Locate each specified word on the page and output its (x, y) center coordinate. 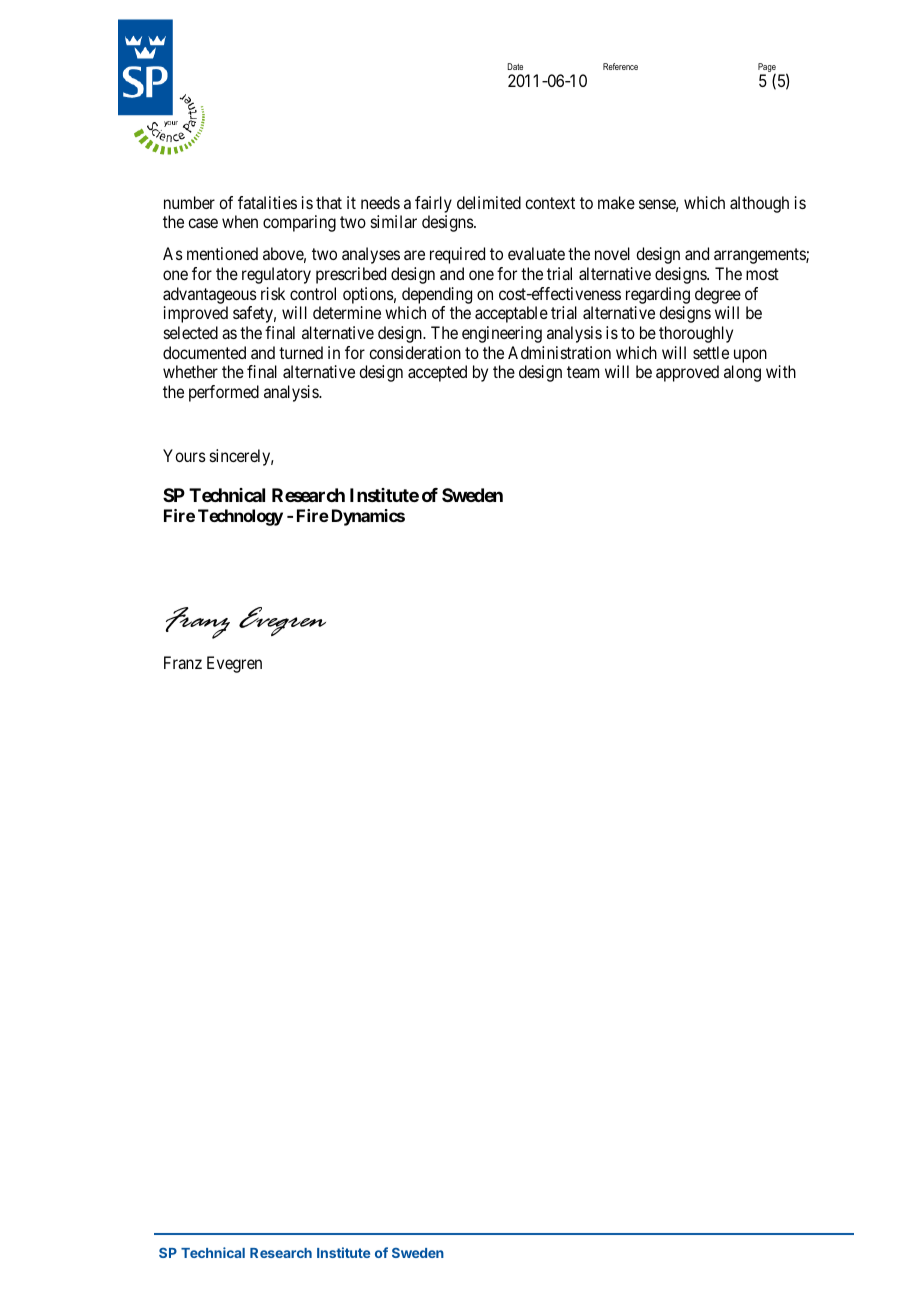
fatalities (267, 202)
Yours (184, 455)
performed (224, 393)
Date (515, 66)
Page (767, 69)
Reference (620, 66)
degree (718, 295)
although (759, 204)
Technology (240, 517)
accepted (437, 373)
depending (437, 295)
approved (687, 373)
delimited (489, 202)
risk (273, 293)
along (742, 373)
